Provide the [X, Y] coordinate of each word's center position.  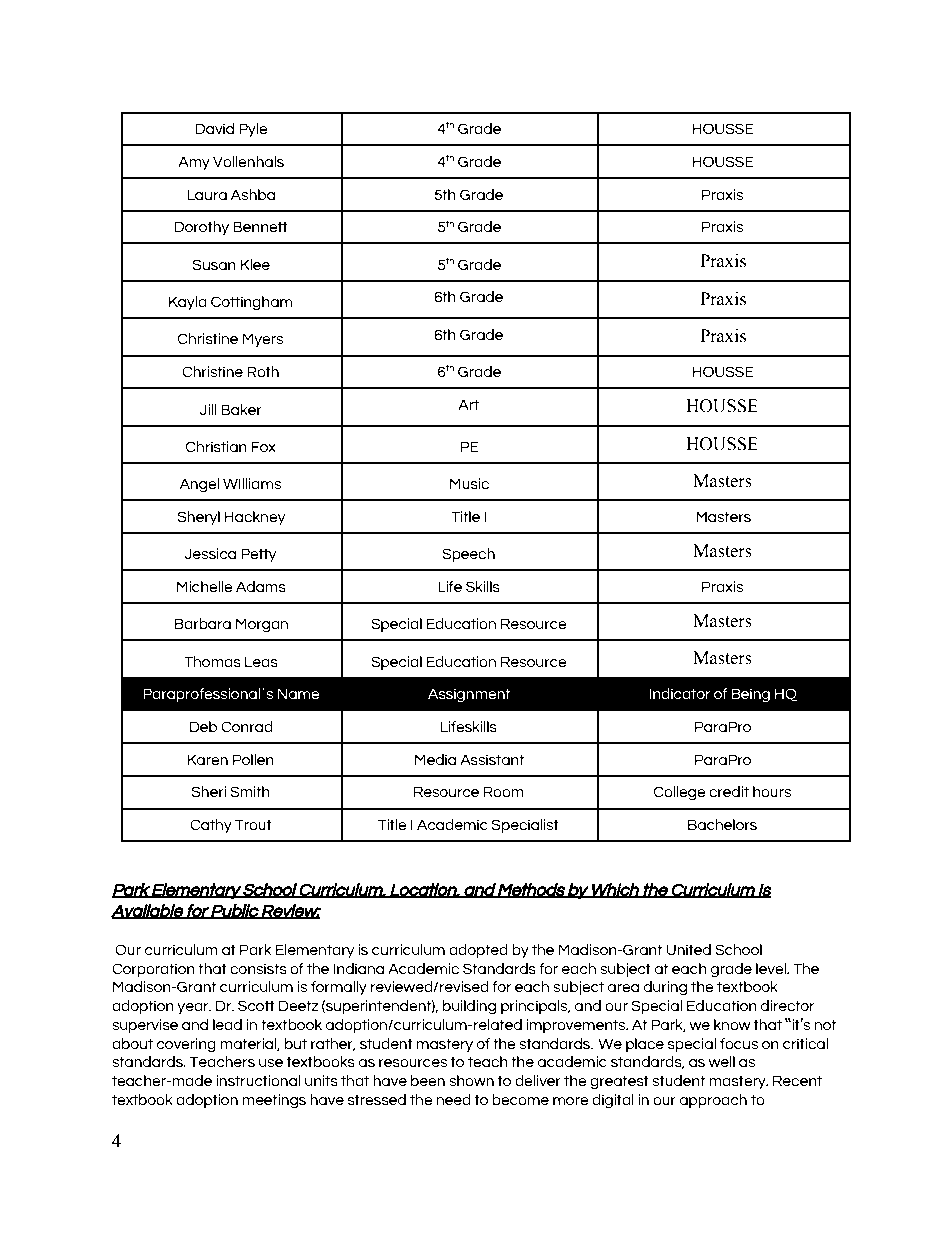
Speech [468, 555]
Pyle [253, 130]
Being [750, 695]
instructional [258, 1080]
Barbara [202, 623]
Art [468, 404]
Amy [194, 163]
